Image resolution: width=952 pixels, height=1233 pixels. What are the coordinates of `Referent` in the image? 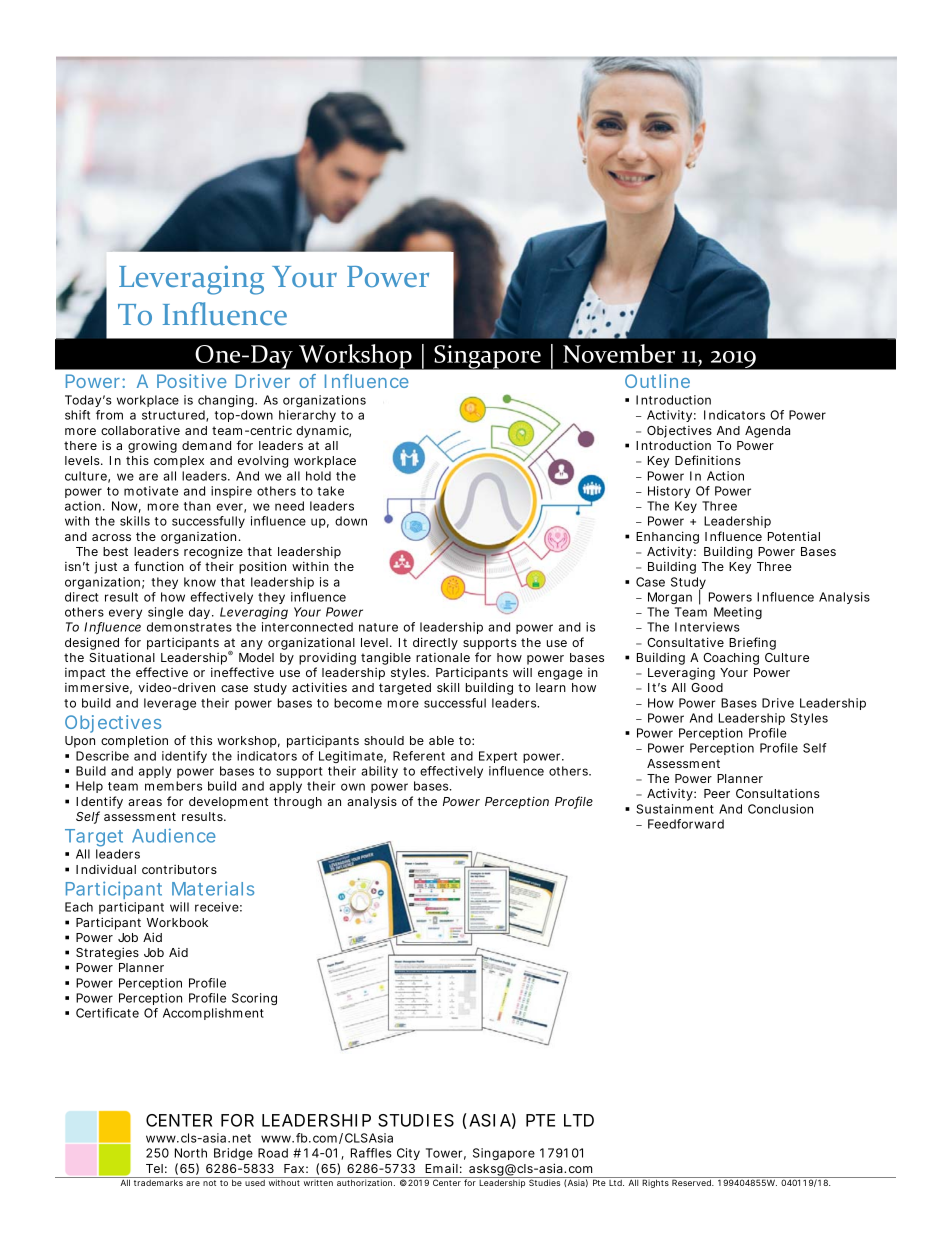 It's located at (419, 756).
